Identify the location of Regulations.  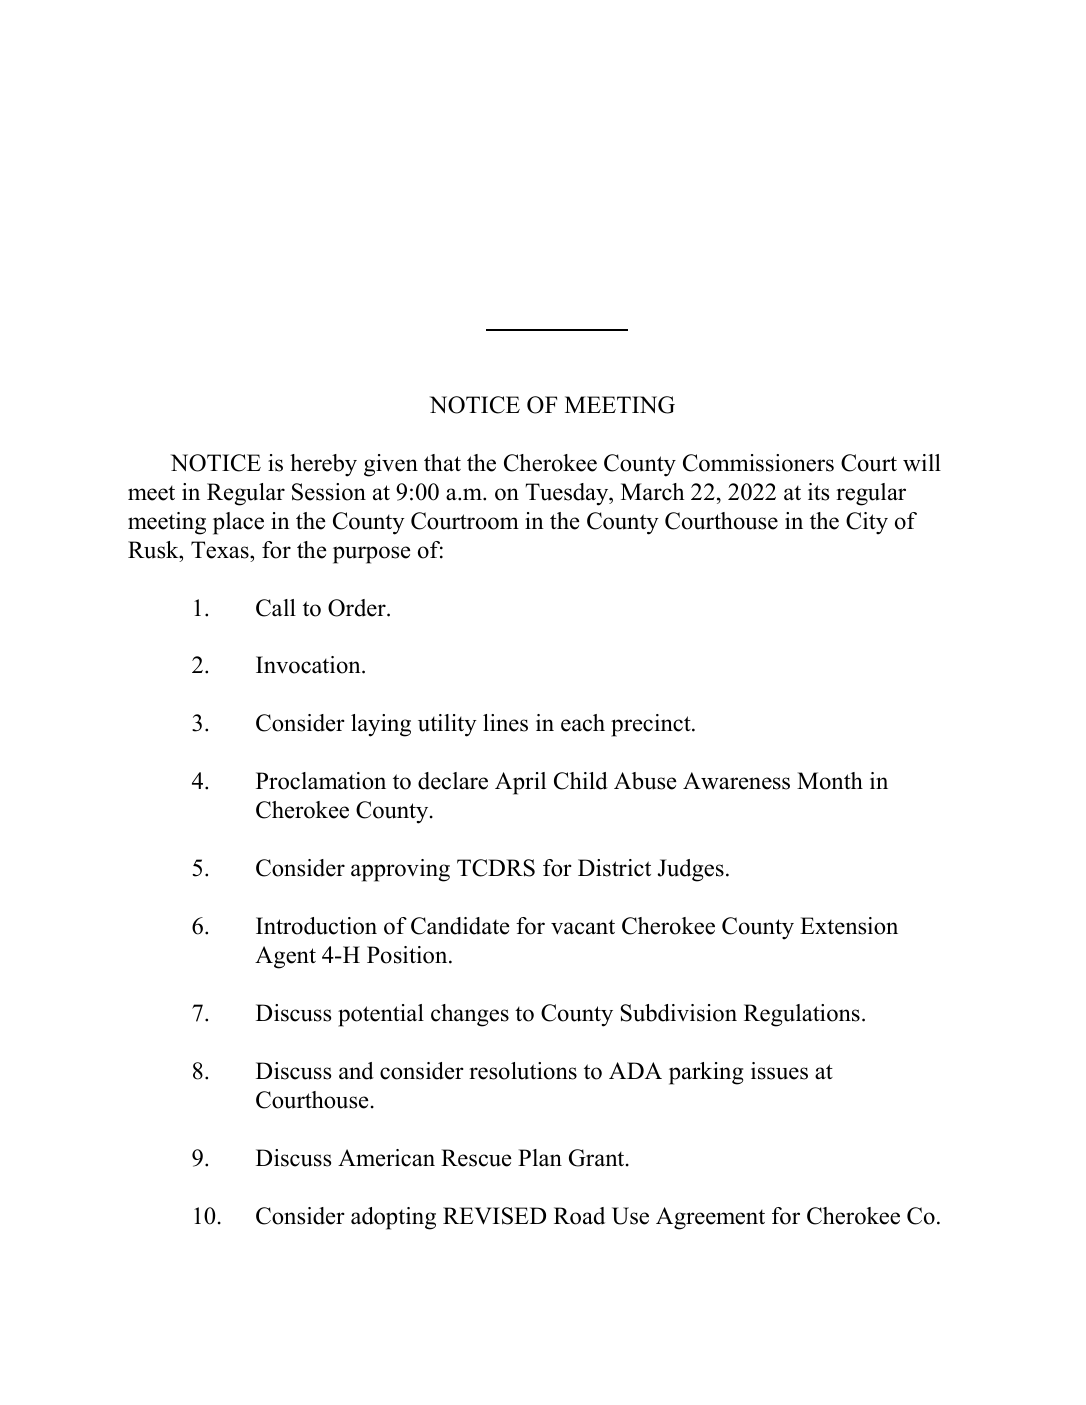
(802, 1015).
